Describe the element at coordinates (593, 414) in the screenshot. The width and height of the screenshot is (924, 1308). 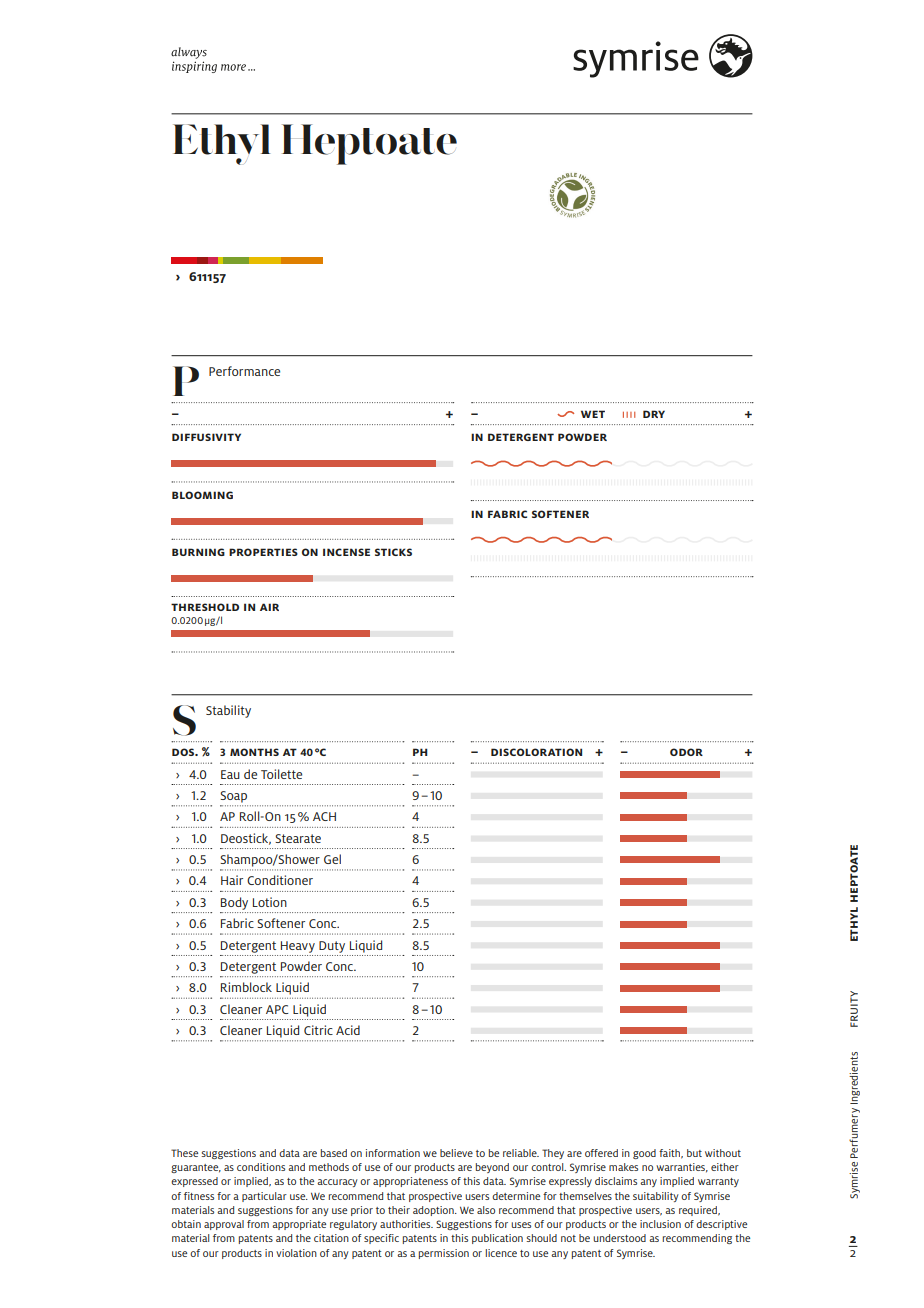
I see `wet` at that location.
